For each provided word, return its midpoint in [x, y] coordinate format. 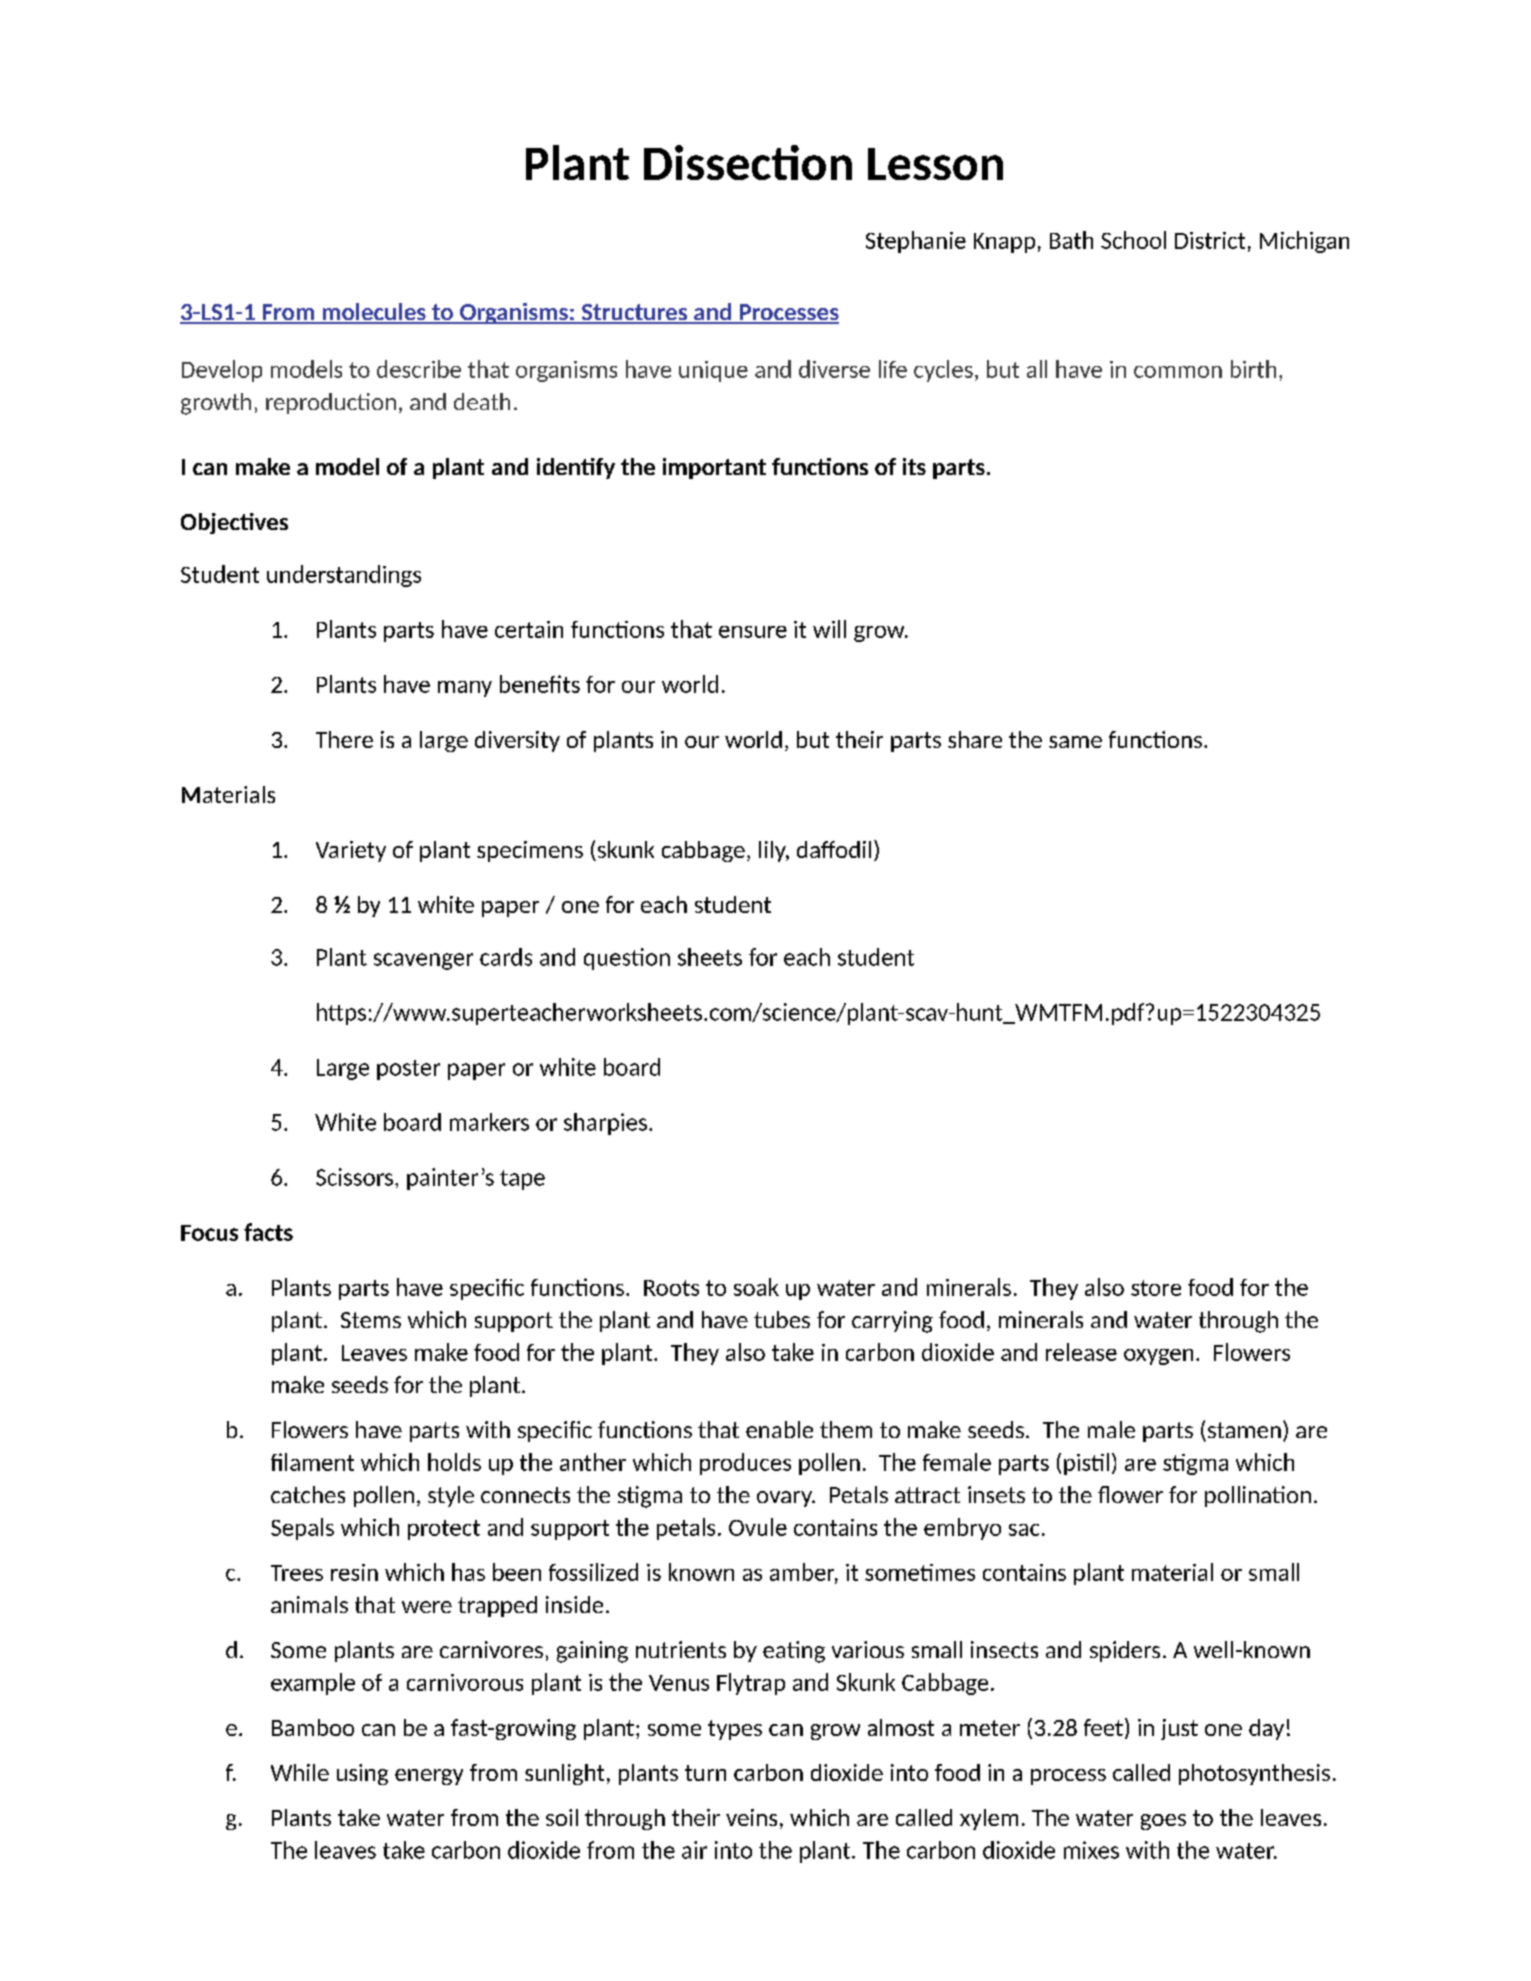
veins [751, 1817]
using [362, 1774]
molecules [374, 313]
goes [1163, 1822]
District [1210, 240]
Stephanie [916, 242]
